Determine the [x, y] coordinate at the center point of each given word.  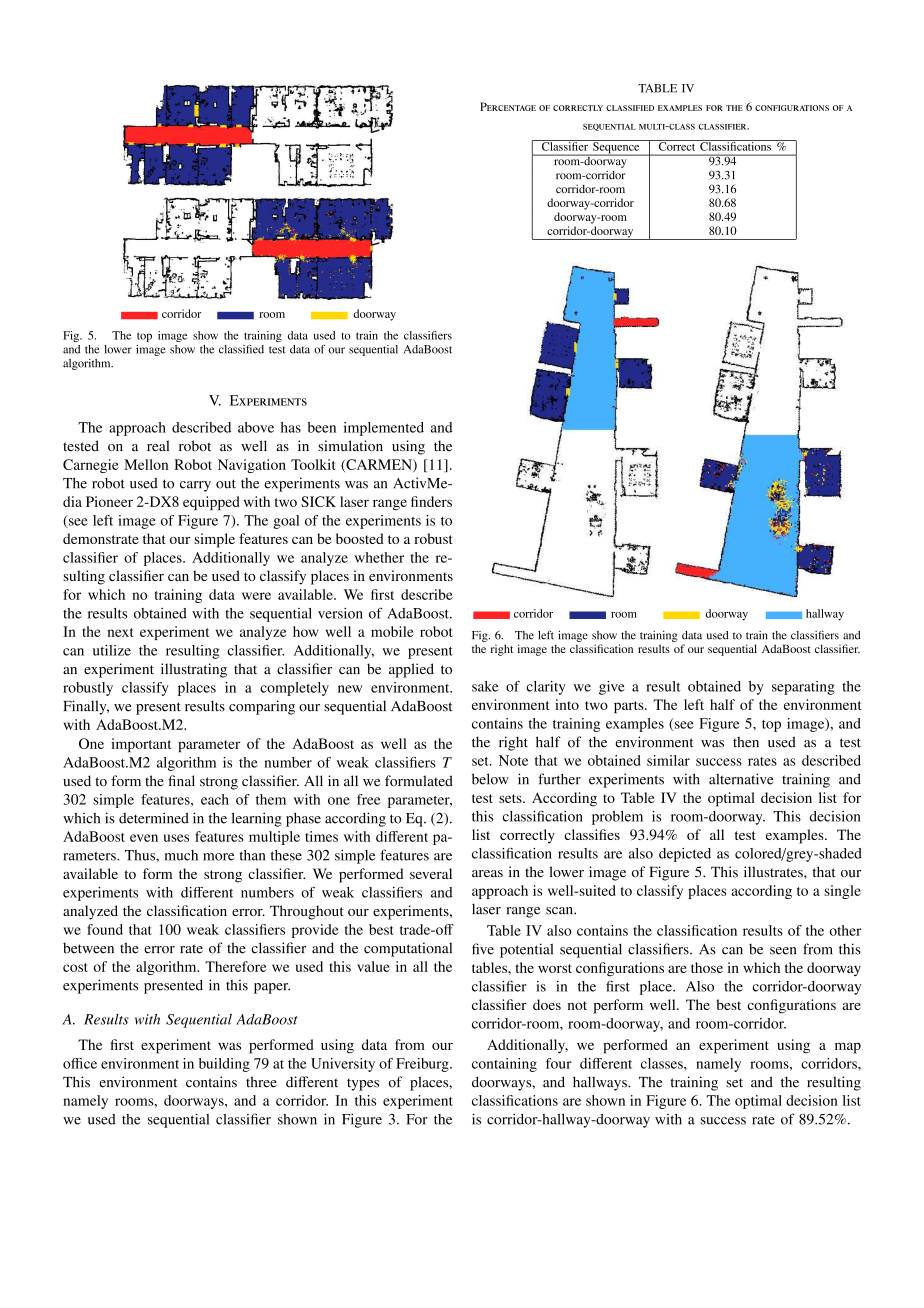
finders [431, 501]
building [224, 1065]
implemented [384, 429]
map [848, 1048]
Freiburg [423, 1065]
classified [241, 349]
